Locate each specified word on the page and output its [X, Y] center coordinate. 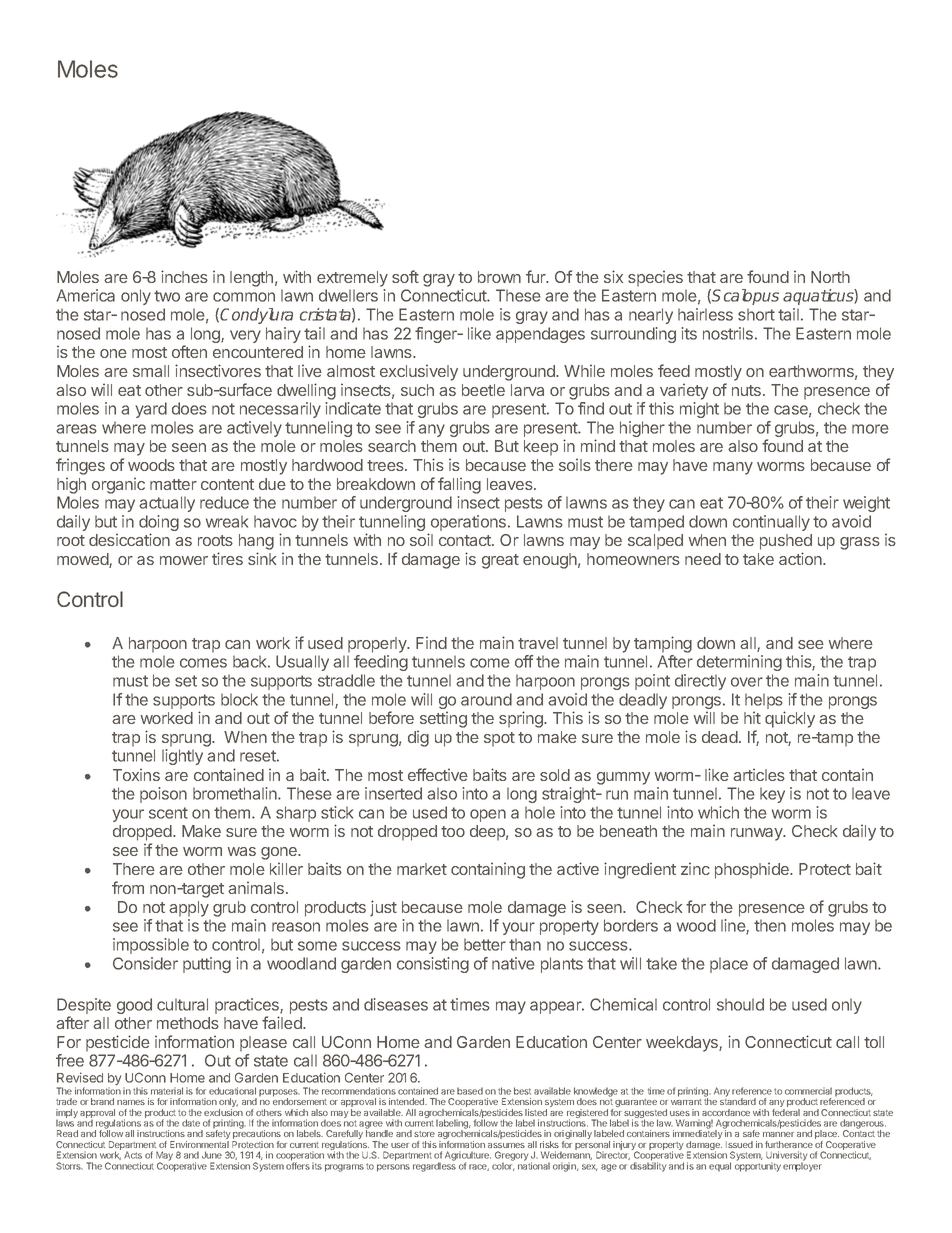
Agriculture [468, 1157]
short [756, 314]
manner [778, 1134]
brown [499, 277]
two [167, 296]
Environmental [199, 1144]
